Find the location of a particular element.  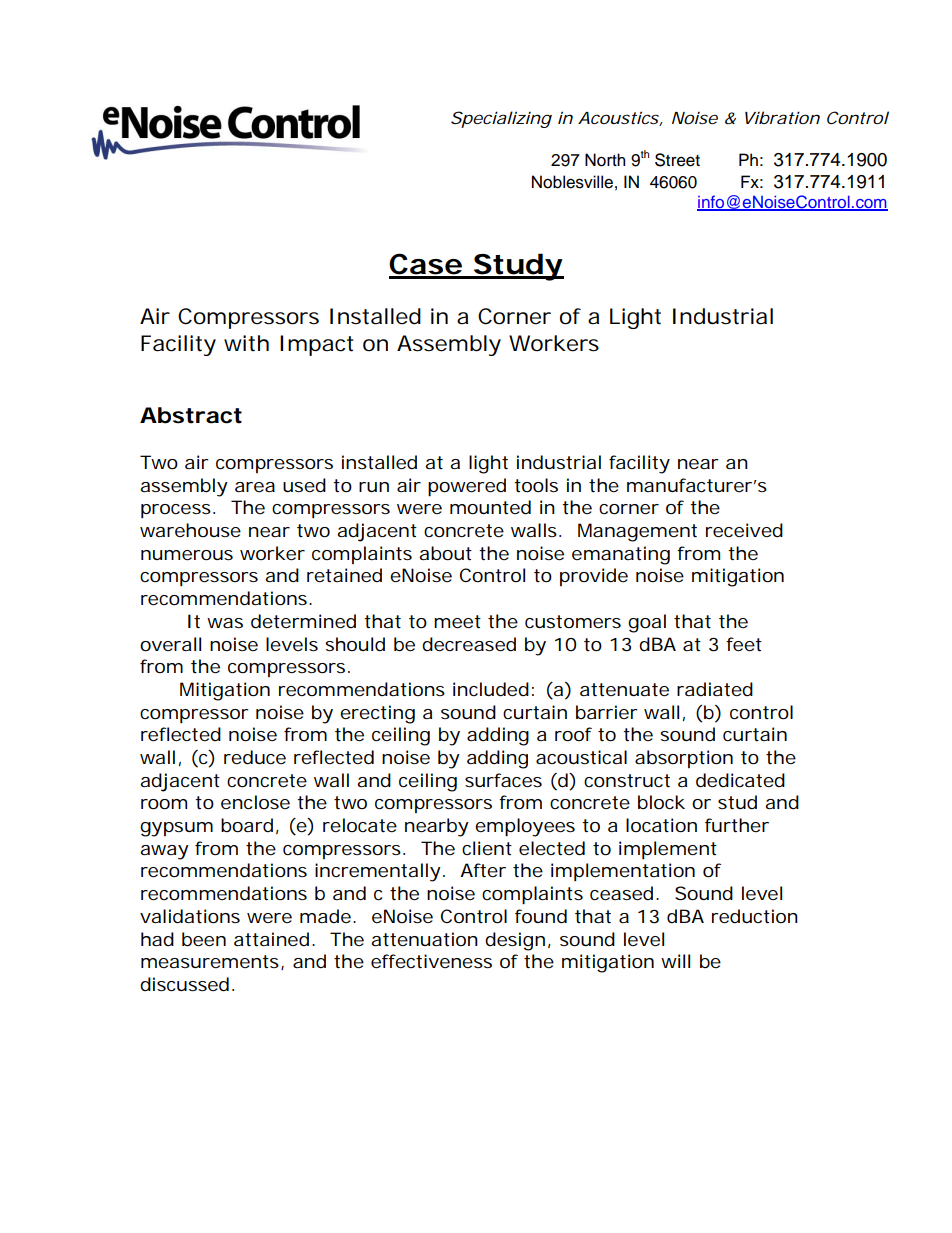

will is located at coordinates (675, 961).
